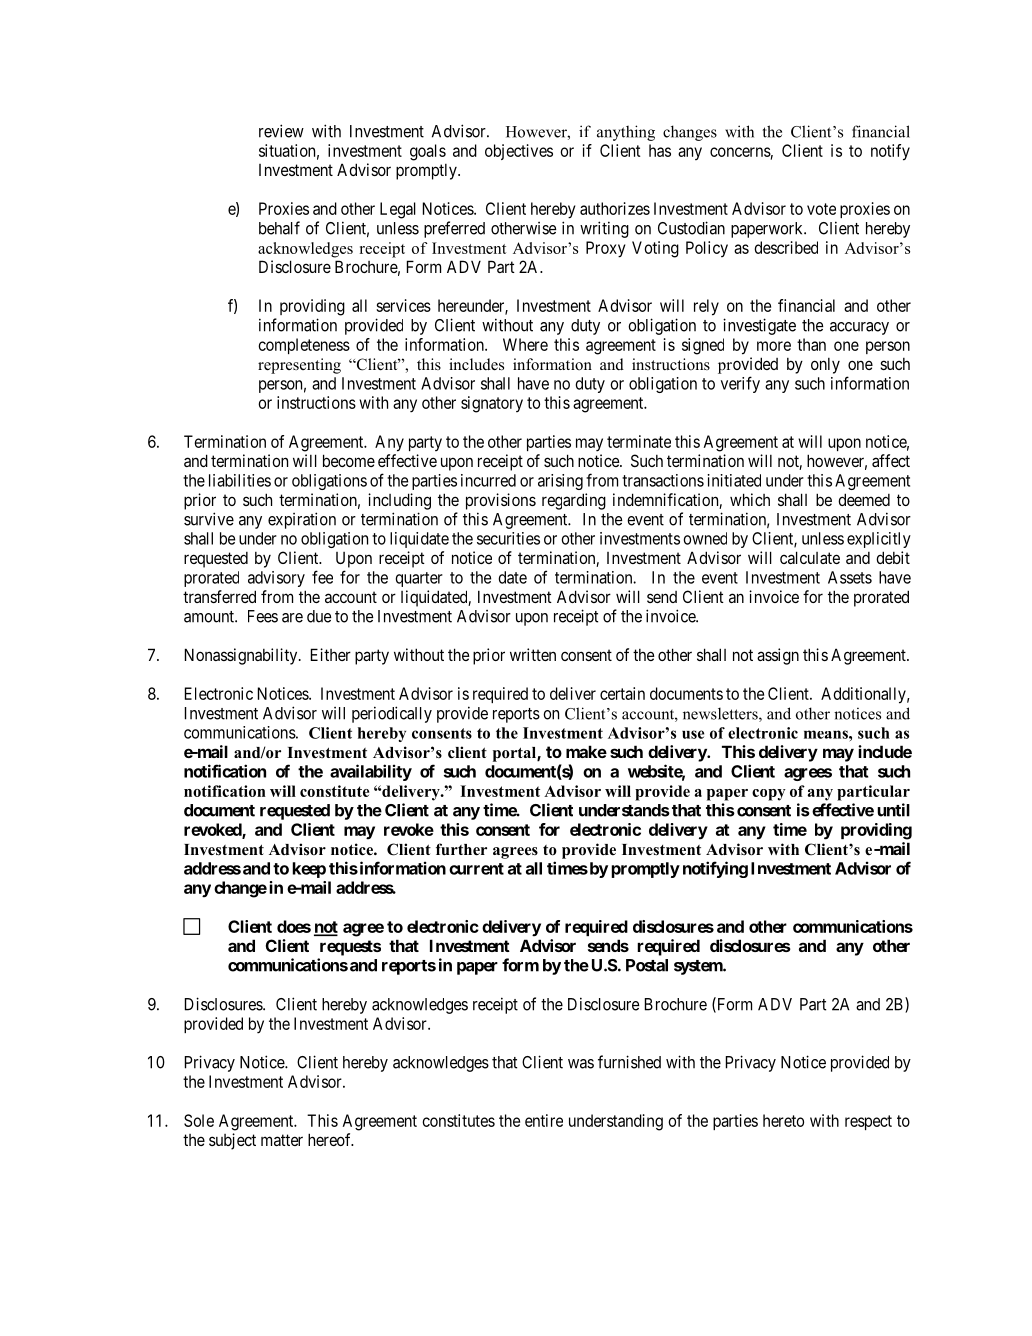 Image resolution: width=1032 pixels, height=1336 pixels. Describe the element at coordinates (281, 131) in the page. I see `review` at that location.
